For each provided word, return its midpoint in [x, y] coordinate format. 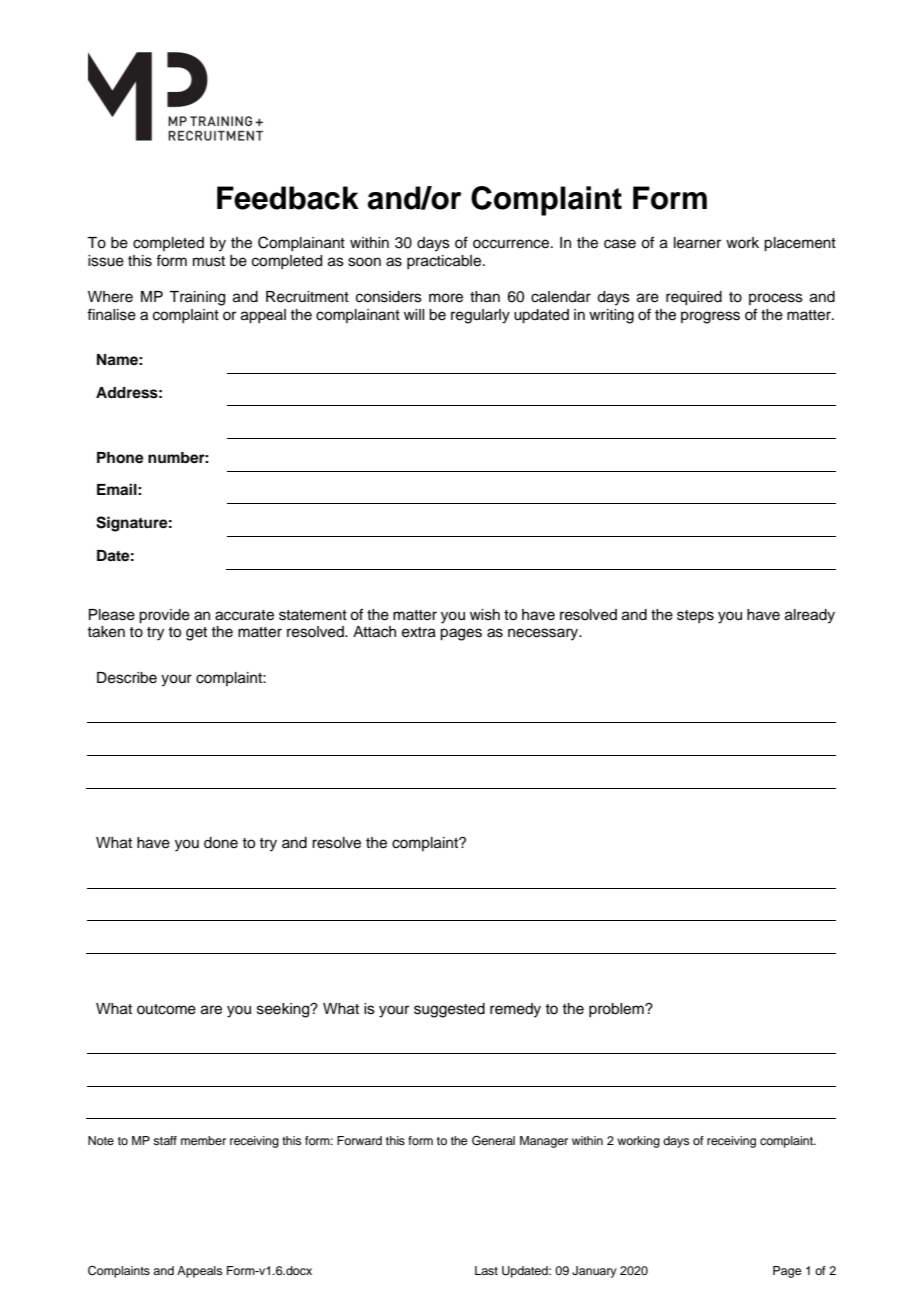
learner [697, 243]
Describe [127, 678]
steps [695, 616]
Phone [120, 458]
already [810, 616]
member [203, 1140]
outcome [166, 1009]
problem [617, 1010]
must [209, 261]
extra [419, 632]
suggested [449, 1010]
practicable [445, 262]
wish [485, 615]
